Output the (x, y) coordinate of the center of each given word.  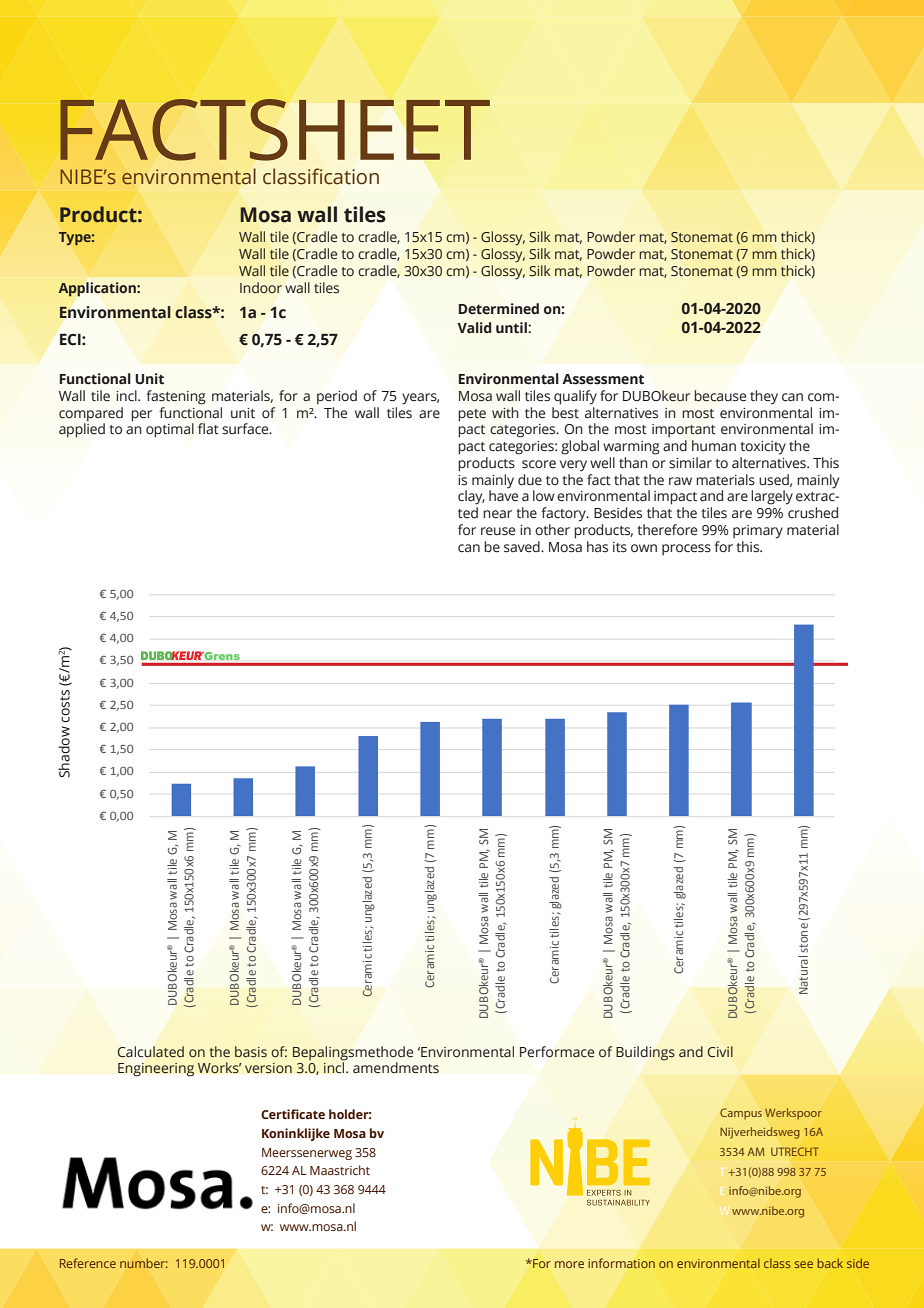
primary (758, 532)
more (569, 1264)
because (720, 396)
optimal (170, 430)
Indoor (261, 287)
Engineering (156, 1070)
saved (523, 547)
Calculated (151, 1051)
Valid (474, 327)
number (144, 1263)
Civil (720, 1051)
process (686, 549)
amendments (396, 1068)
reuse (498, 531)
